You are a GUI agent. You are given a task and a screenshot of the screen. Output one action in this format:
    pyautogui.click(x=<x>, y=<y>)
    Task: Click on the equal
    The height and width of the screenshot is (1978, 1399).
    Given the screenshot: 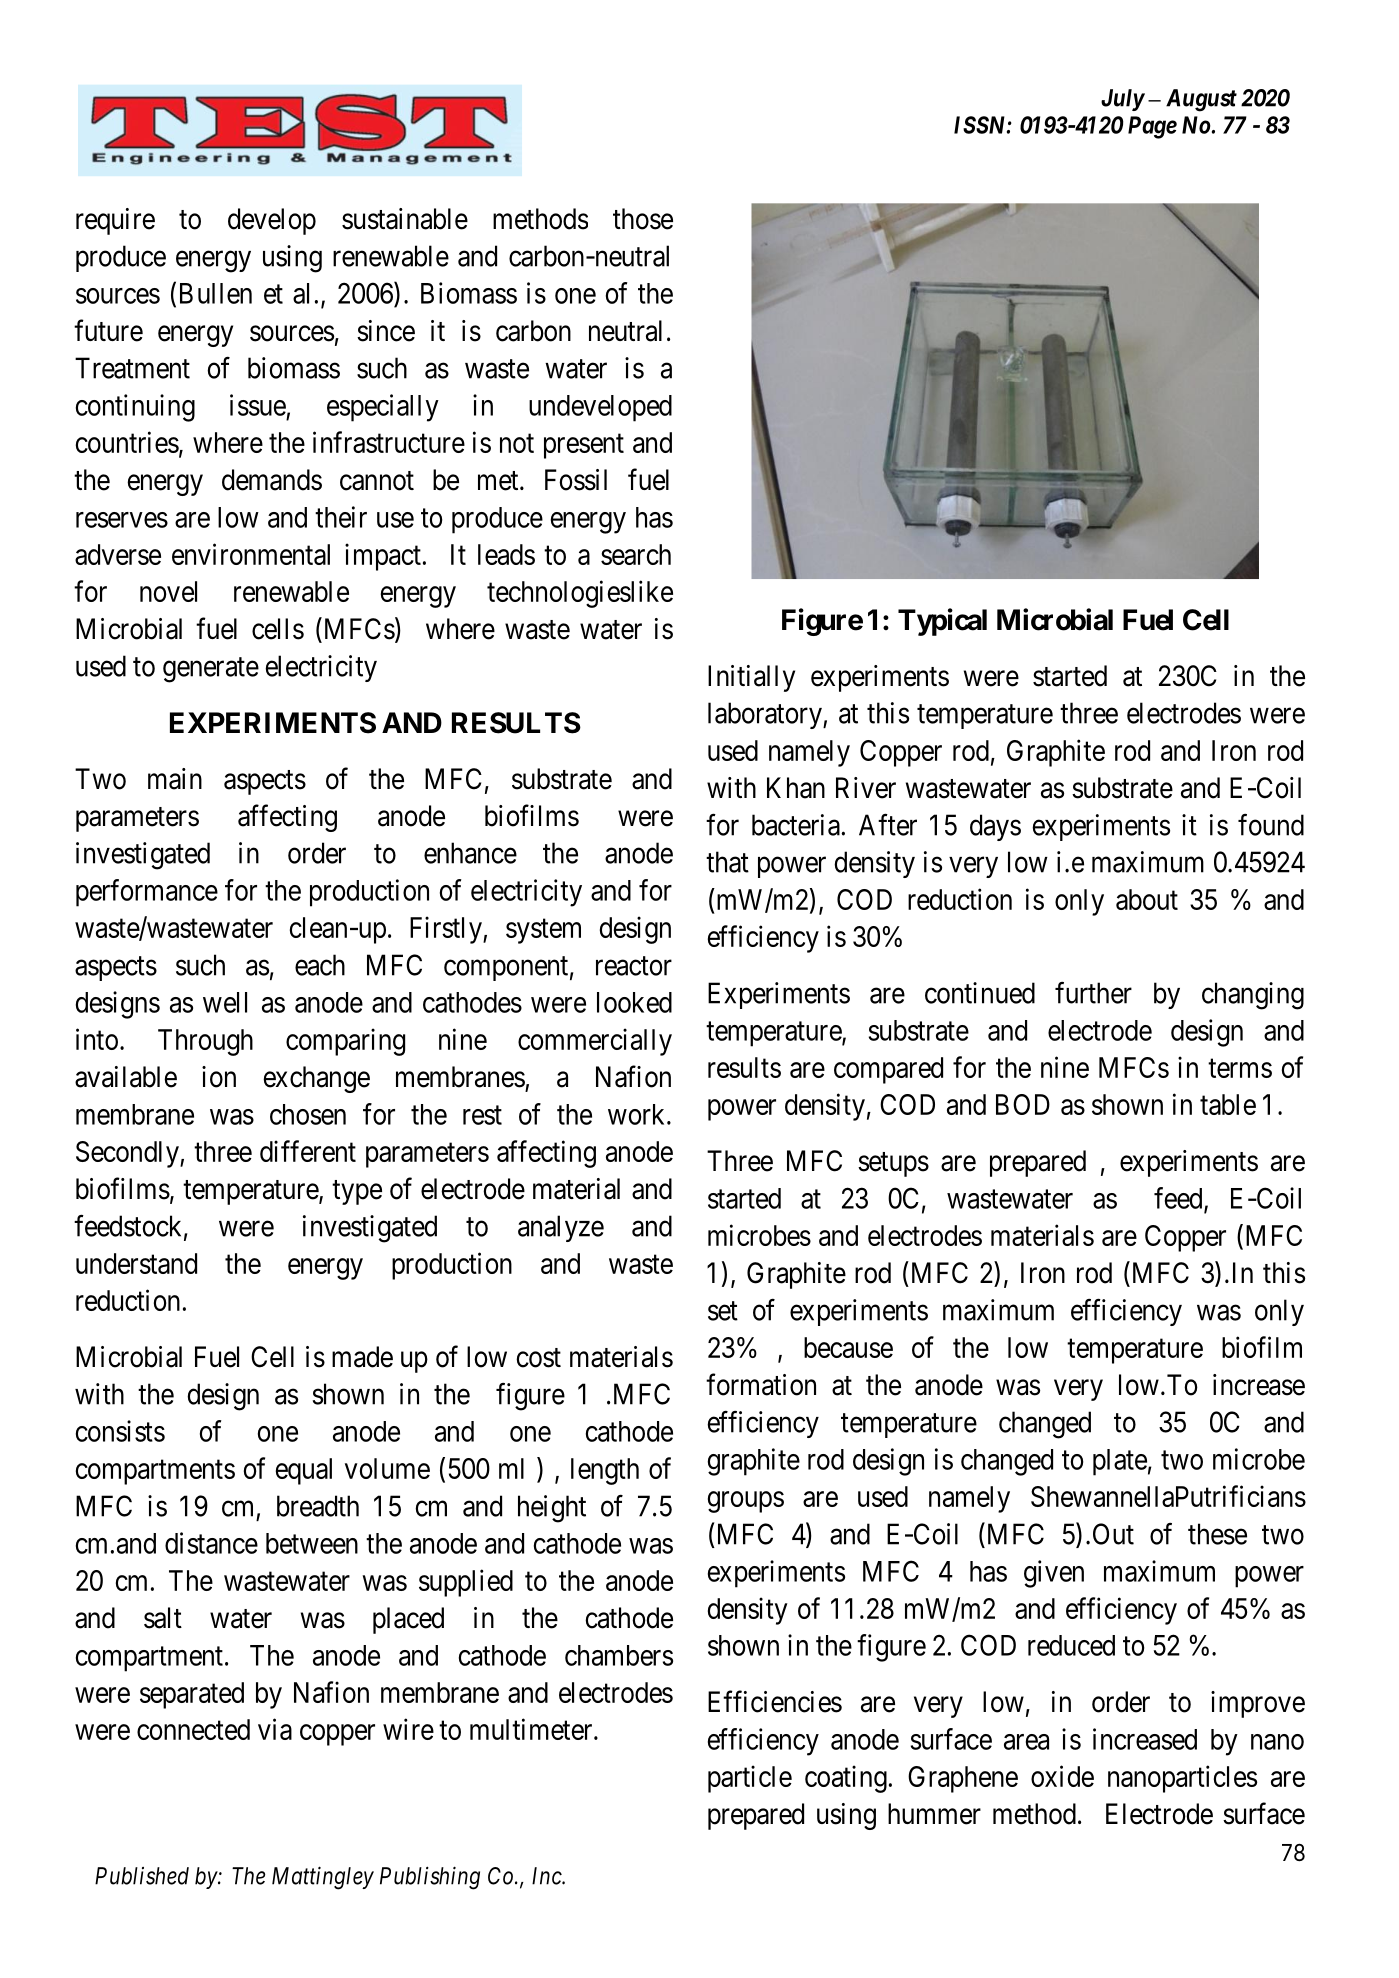 What is the action you would take?
    pyautogui.click(x=304, y=1471)
